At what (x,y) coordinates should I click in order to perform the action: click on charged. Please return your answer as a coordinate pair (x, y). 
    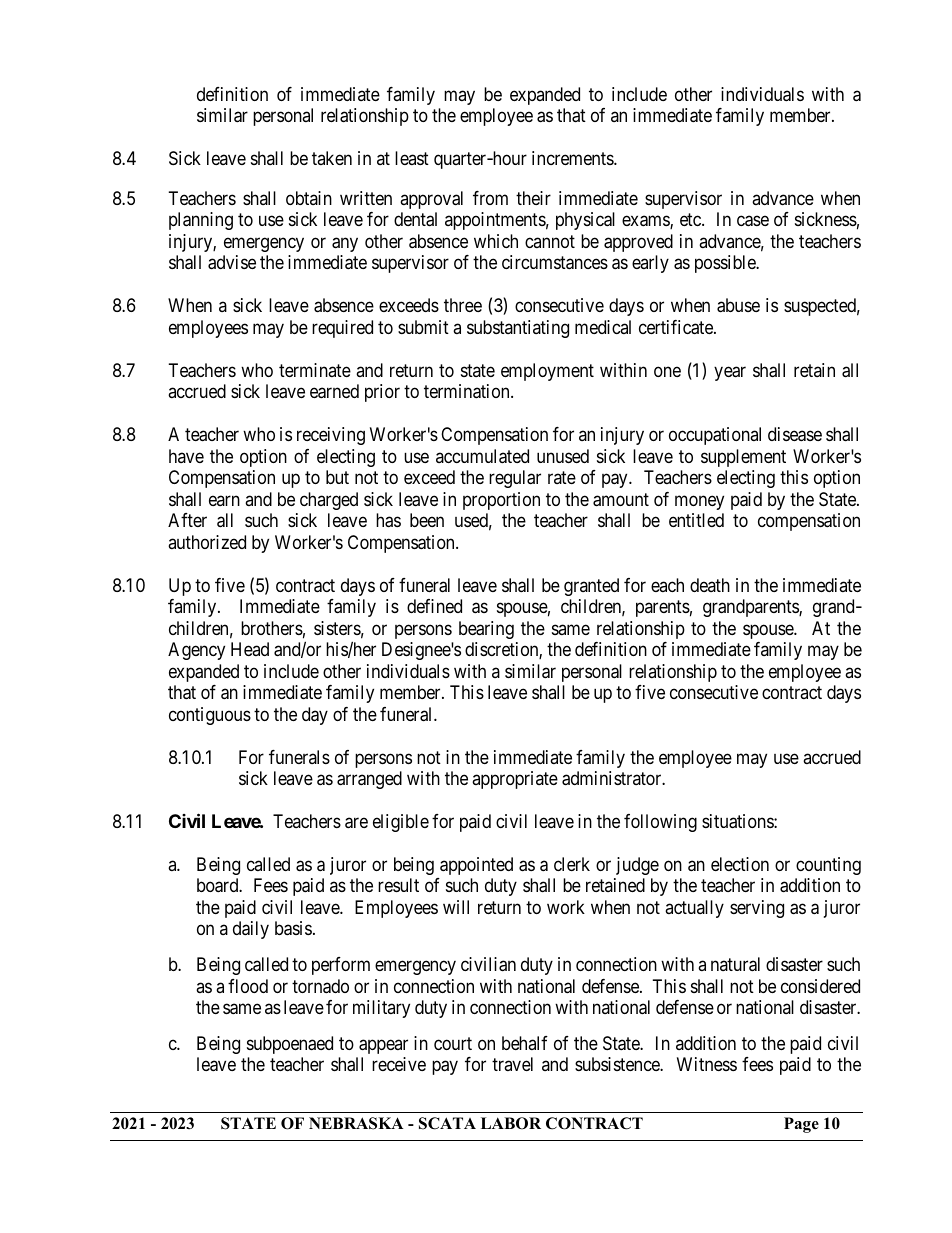
    Looking at the image, I should click on (329, 501).
